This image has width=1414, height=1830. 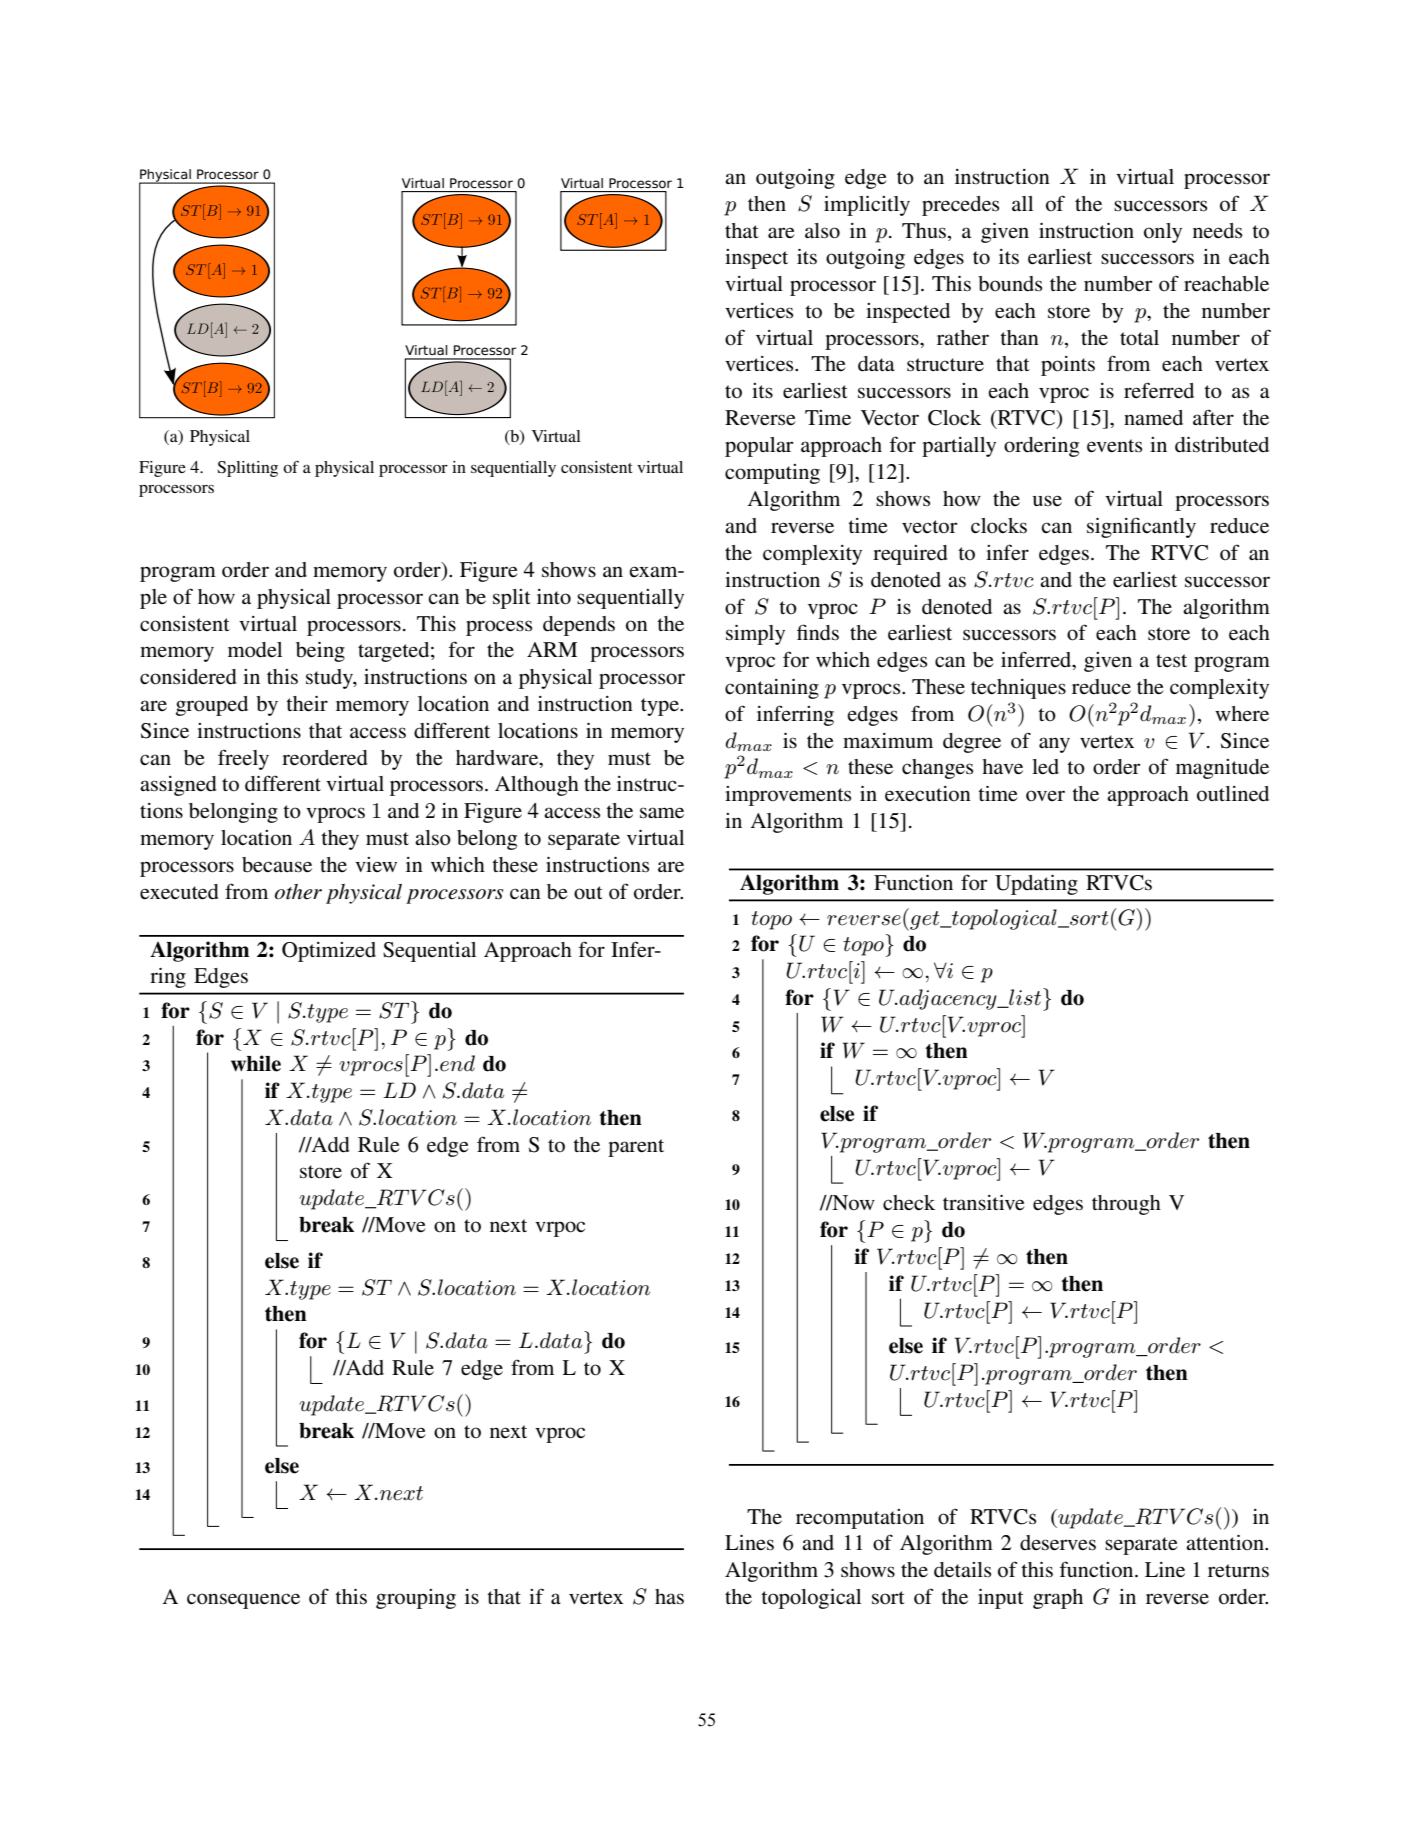 I want to click on Updating, so click(x=1036, y=885).
